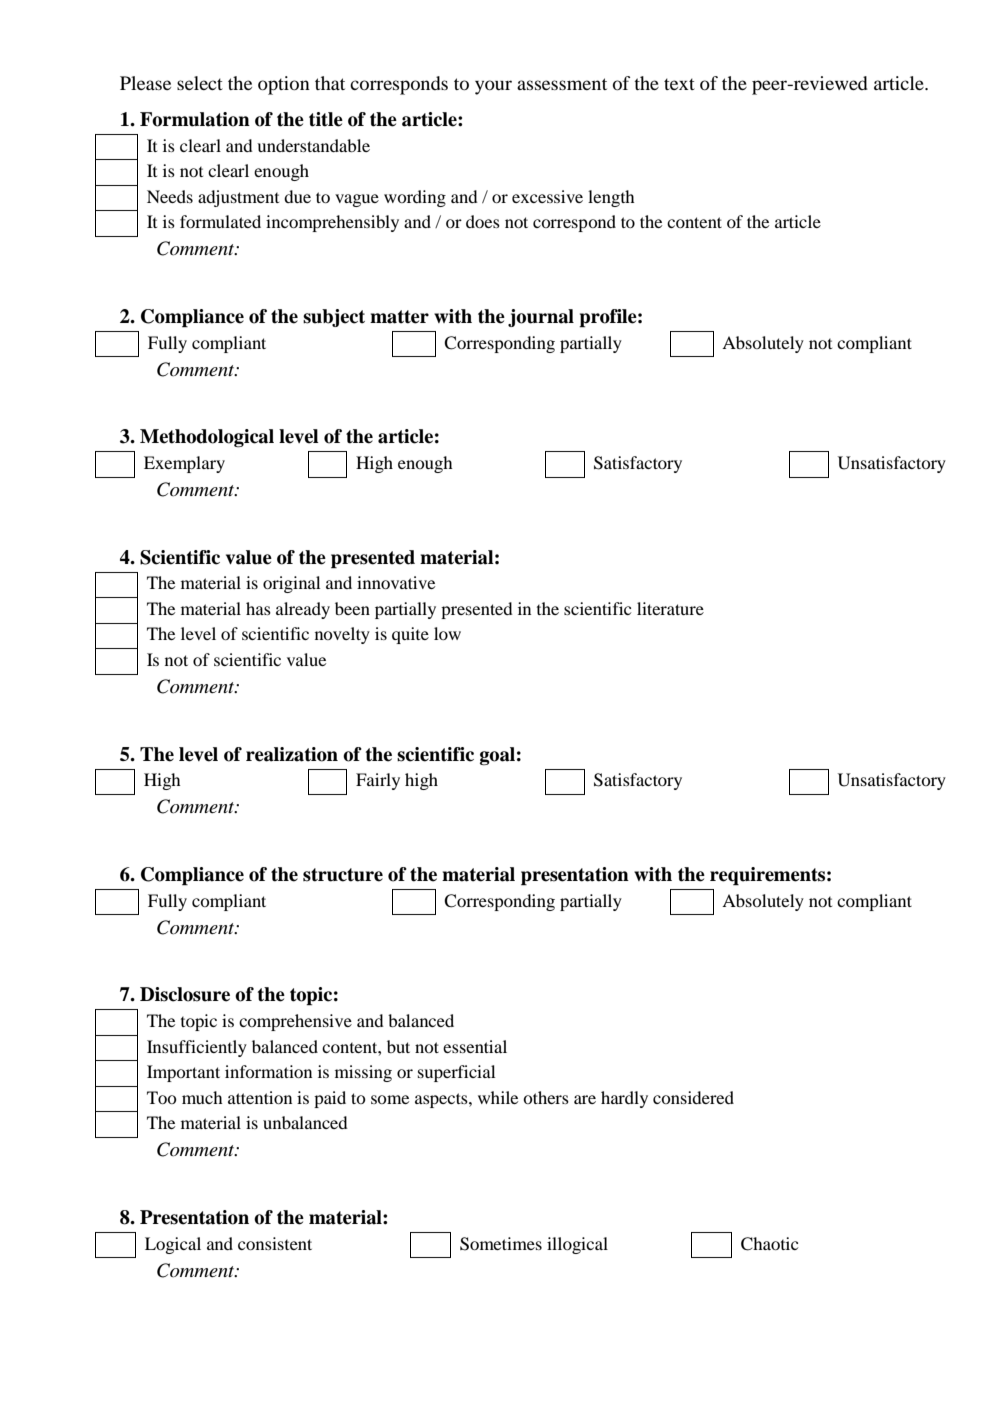  I want to click on aspects, so click(442, 1100).
